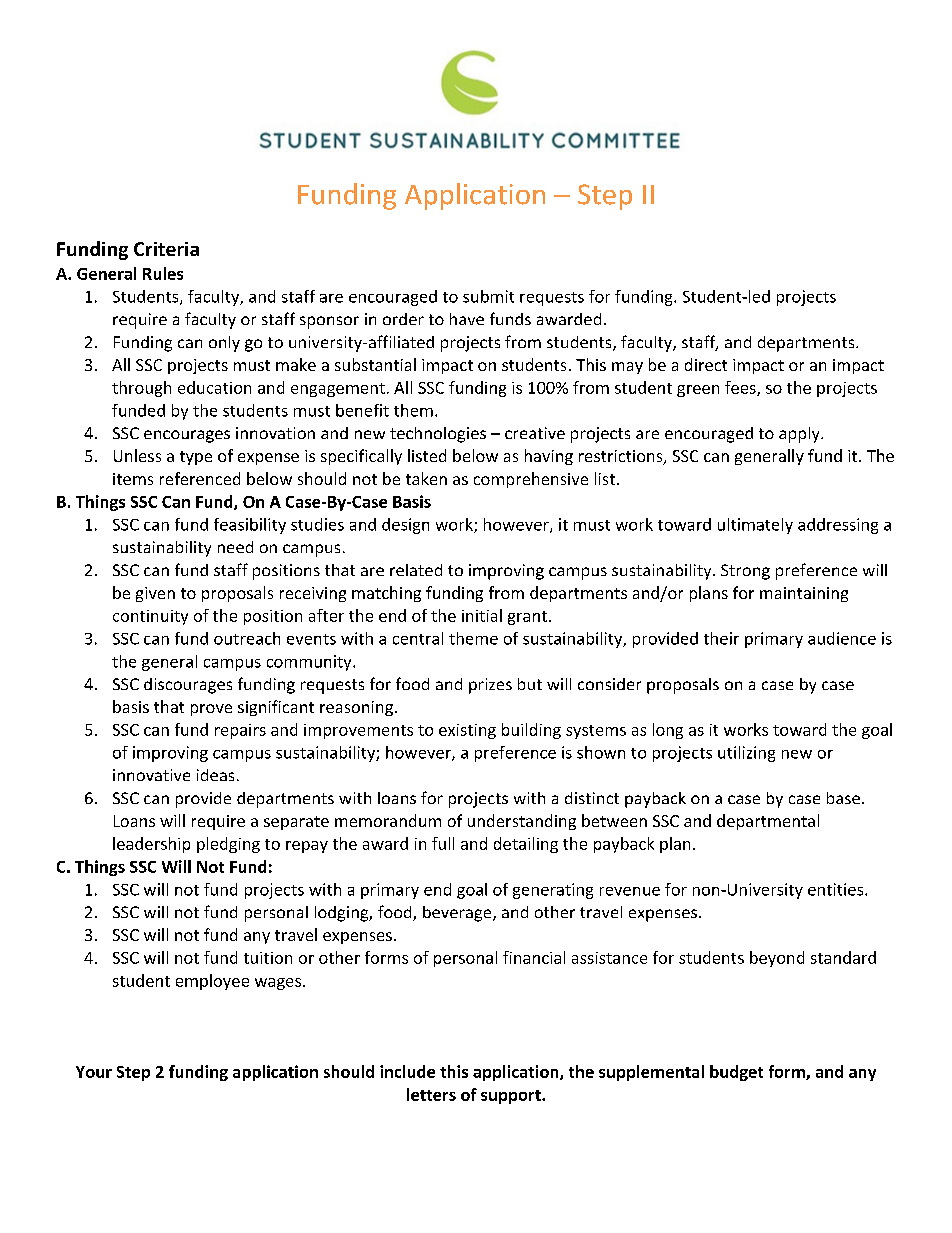  What do you see at coordinates (721, 638) in the image?
I see `their` at bounding box center [721, 638].
